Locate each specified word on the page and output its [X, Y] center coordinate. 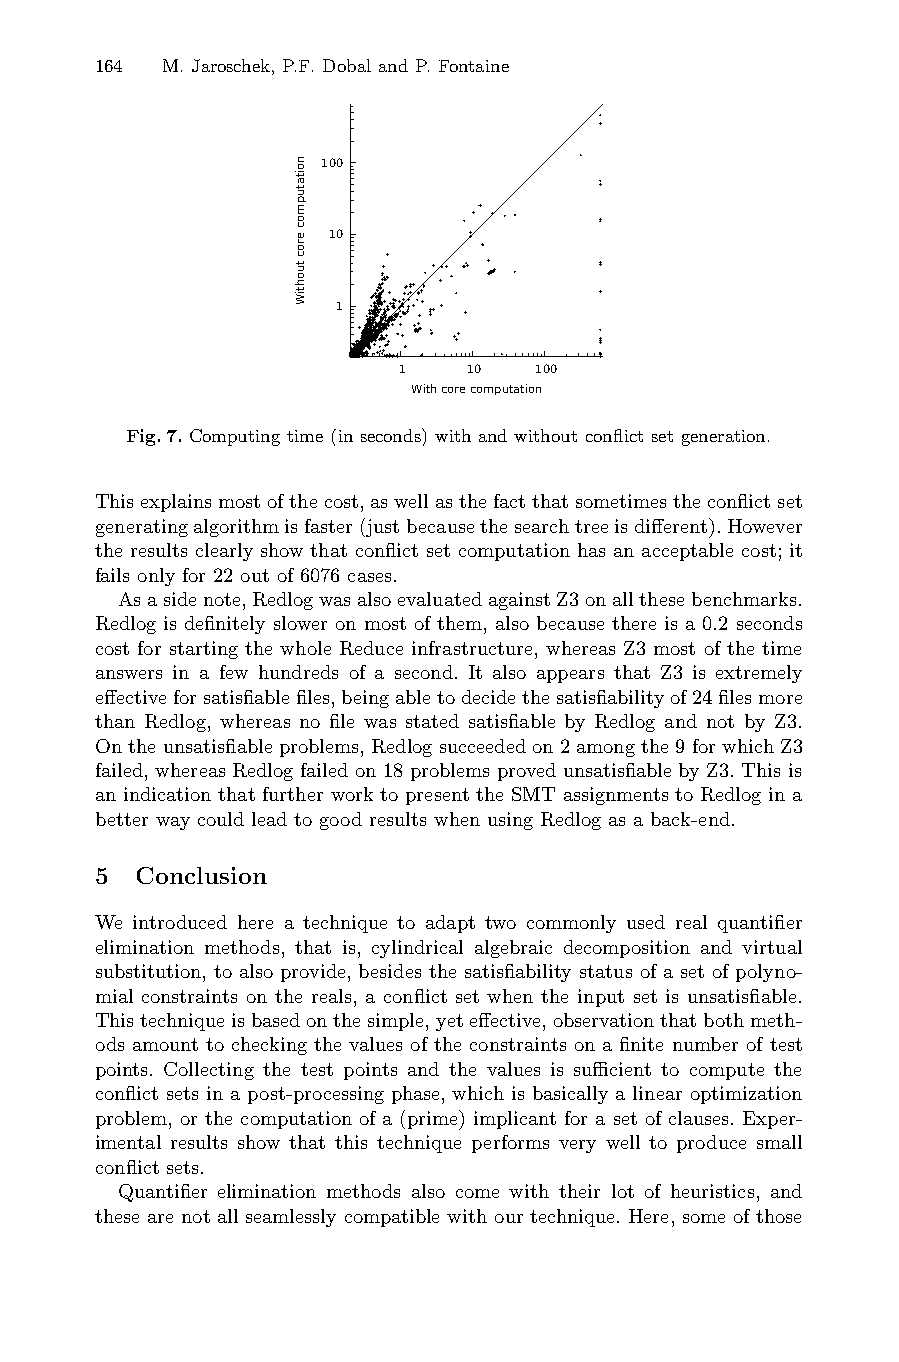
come [477, 1193]
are [160, 1218]
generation [723, 438]
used [646, 922]
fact [509, 501]
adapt [450, 924]
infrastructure [472, 648]
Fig [143, 437]
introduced [180, 922]
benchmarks [744, 599]
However [765, 526]
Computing [235, 437]
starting [204, 650]
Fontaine [474, 66]
